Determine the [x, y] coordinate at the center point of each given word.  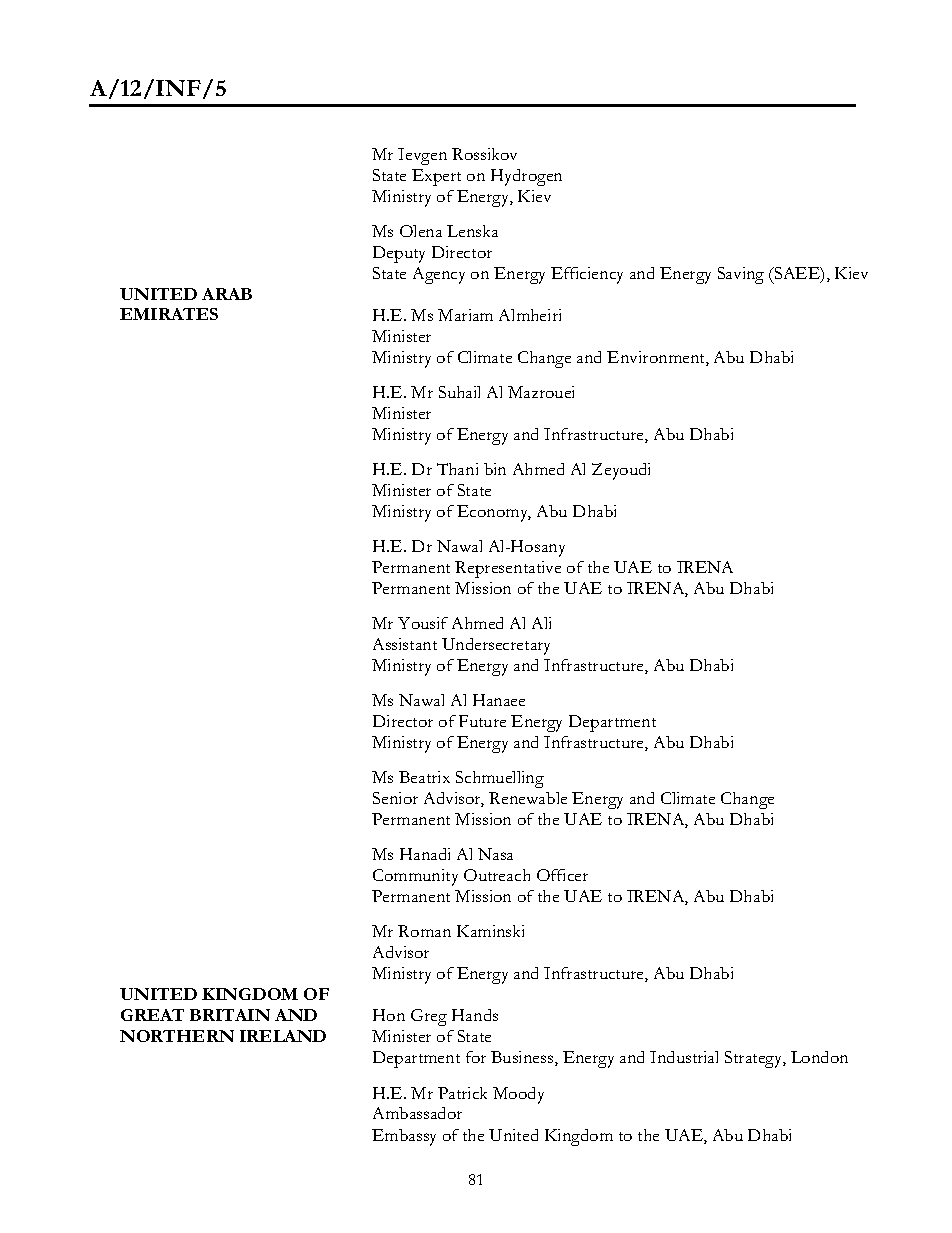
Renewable [528, 798]
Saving [741, 275]
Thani [457, 469]
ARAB [227, 294]
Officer [562, 875]
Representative [508, 569]
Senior [395, 798]
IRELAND [283, 1036]
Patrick [462, 1093]
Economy [494, 513]
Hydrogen [526, 177]
